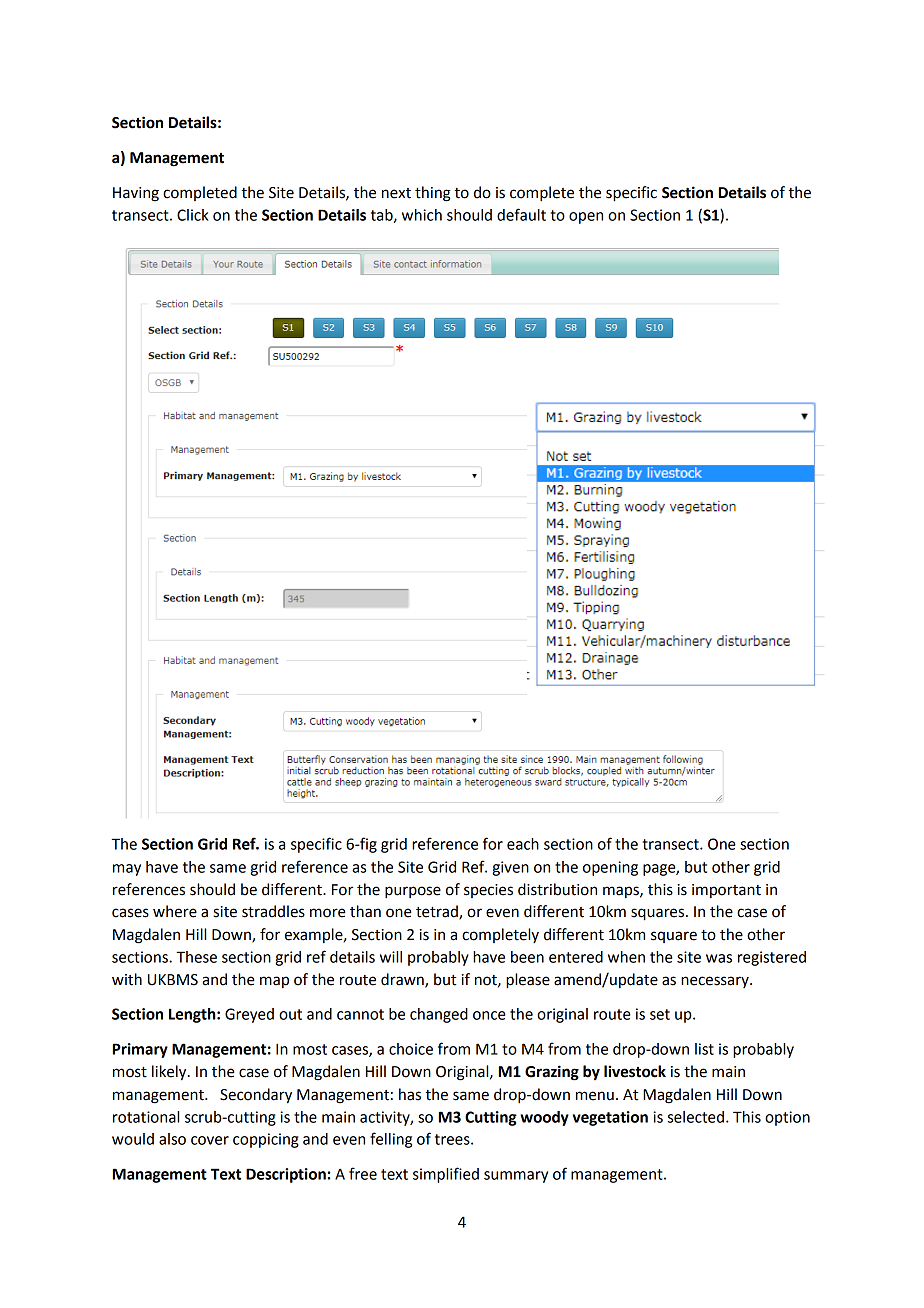  I want to click on trees, so click(453, 1139).
